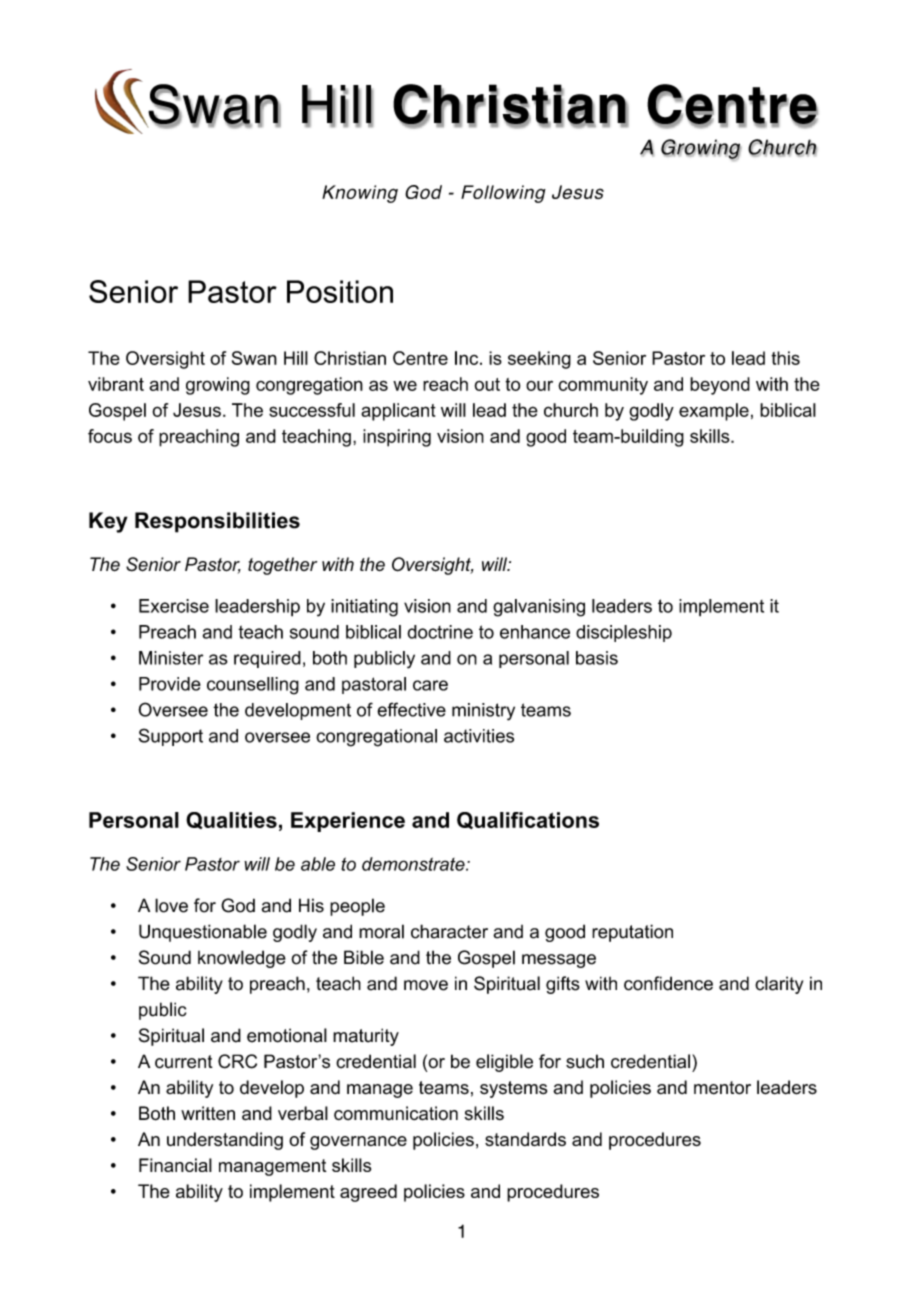  What do you see at coordinates (722, 1088) in the page?
I see `mentor` at bounding box center [722, 1088].
